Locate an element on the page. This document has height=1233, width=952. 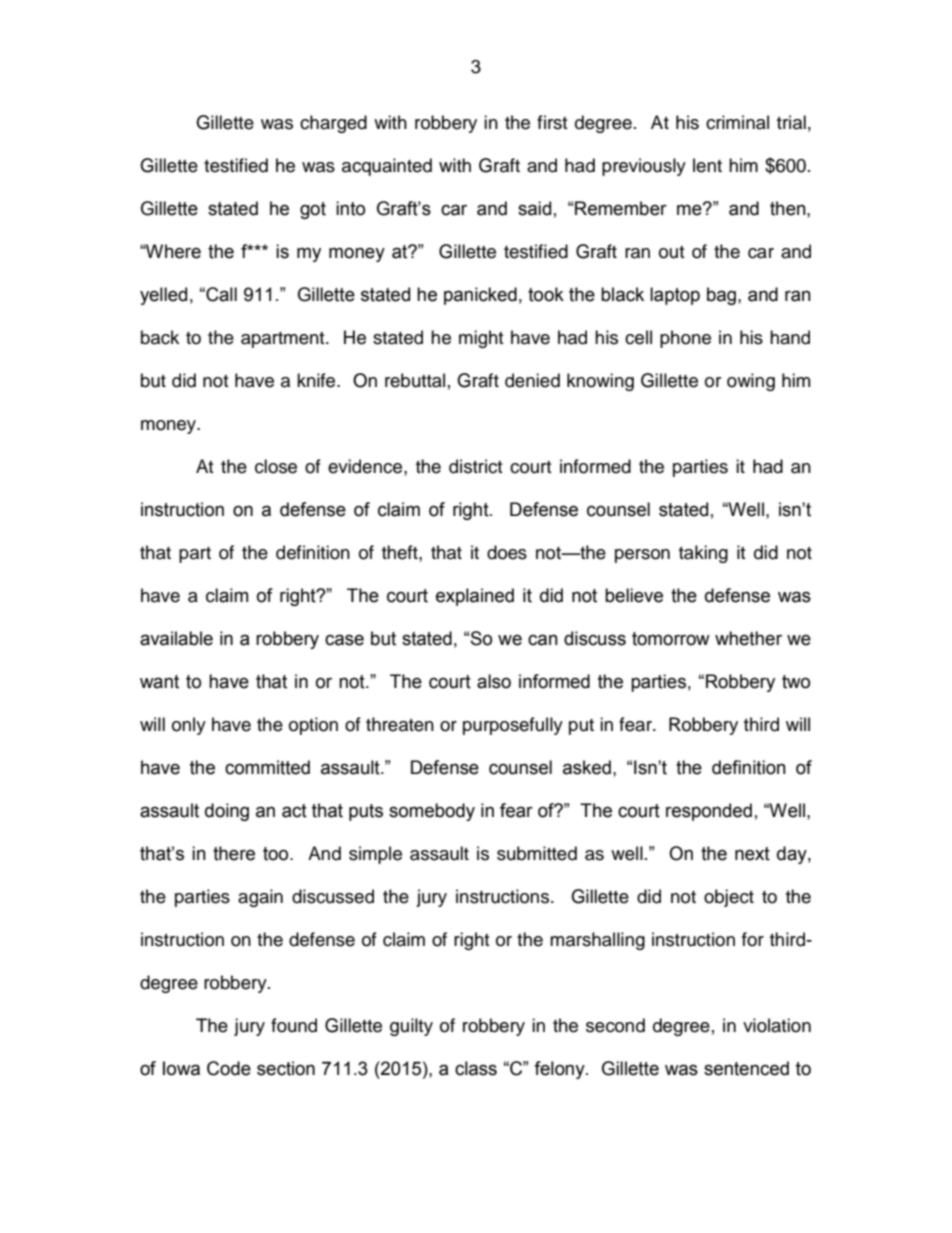
explained is located at coordinates (475, 597).
